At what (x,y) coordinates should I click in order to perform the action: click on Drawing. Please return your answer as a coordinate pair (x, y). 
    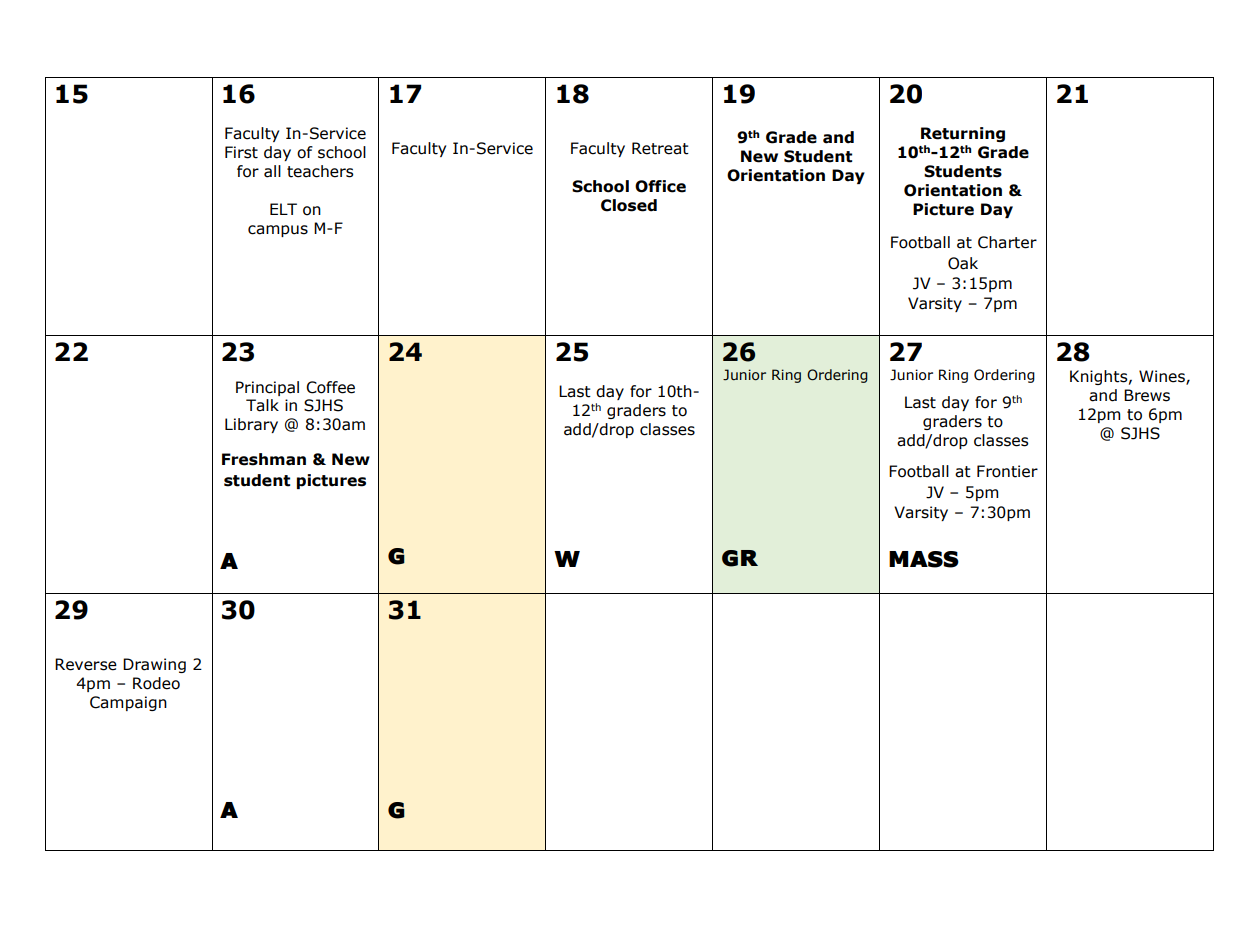
    Looking at the image, I should click on (154, 665).
